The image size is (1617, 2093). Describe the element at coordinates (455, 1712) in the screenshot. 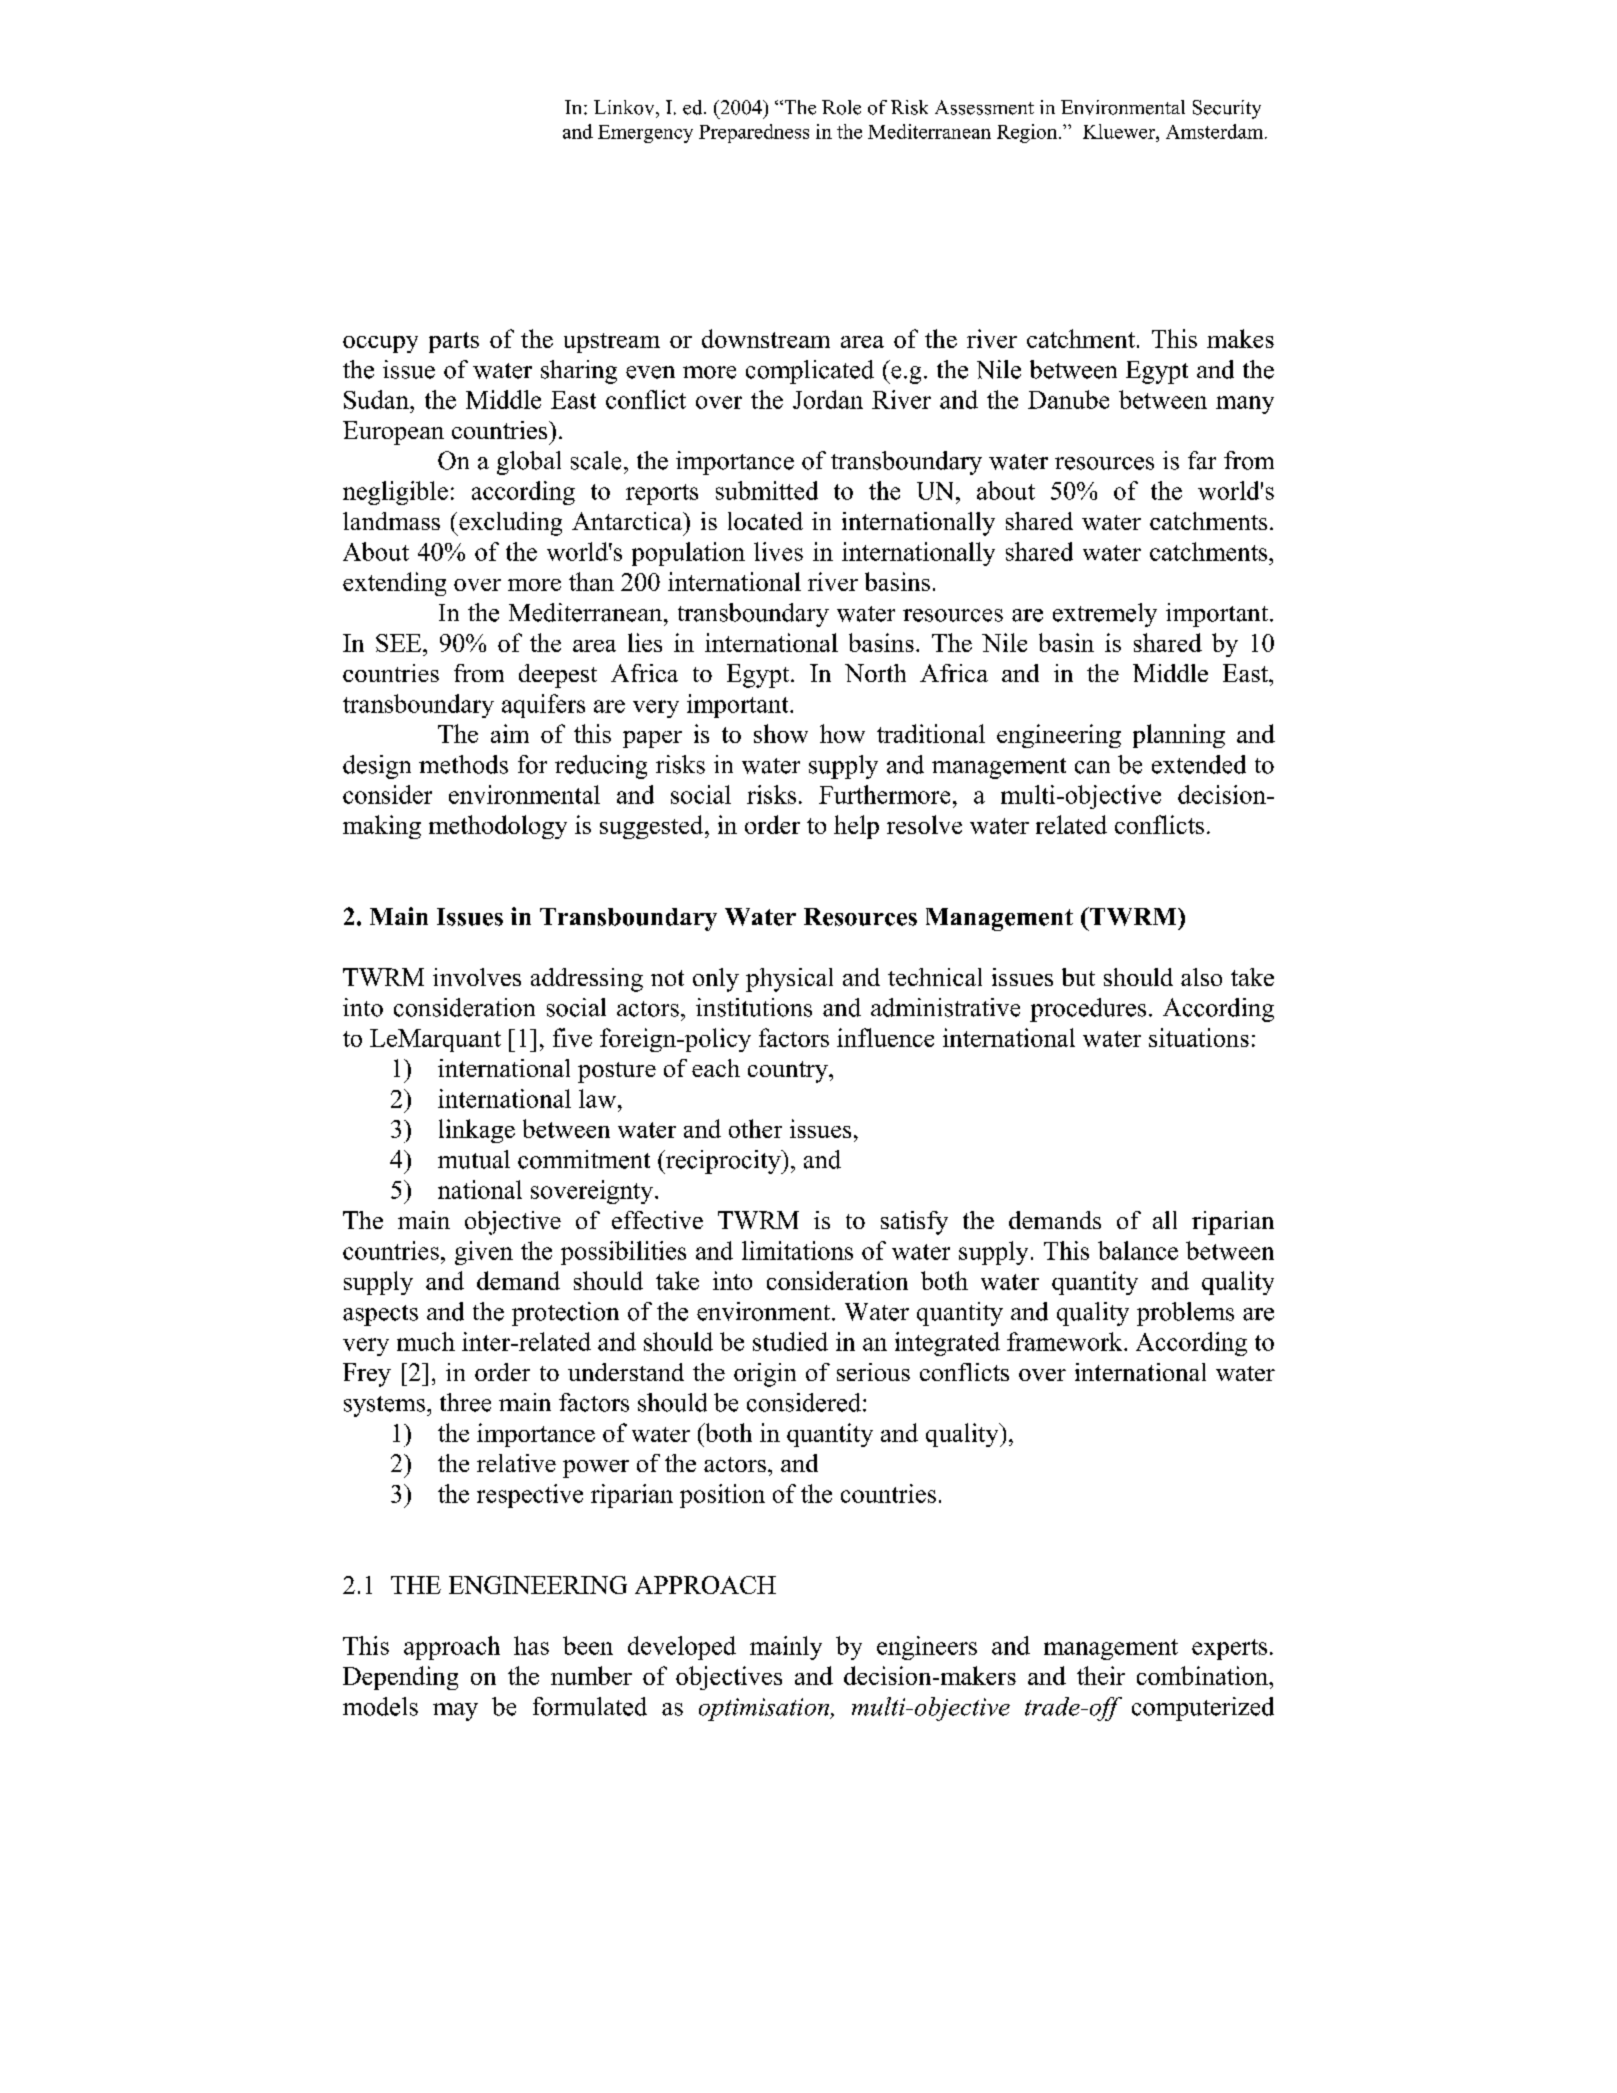

I see `may` at that location.
